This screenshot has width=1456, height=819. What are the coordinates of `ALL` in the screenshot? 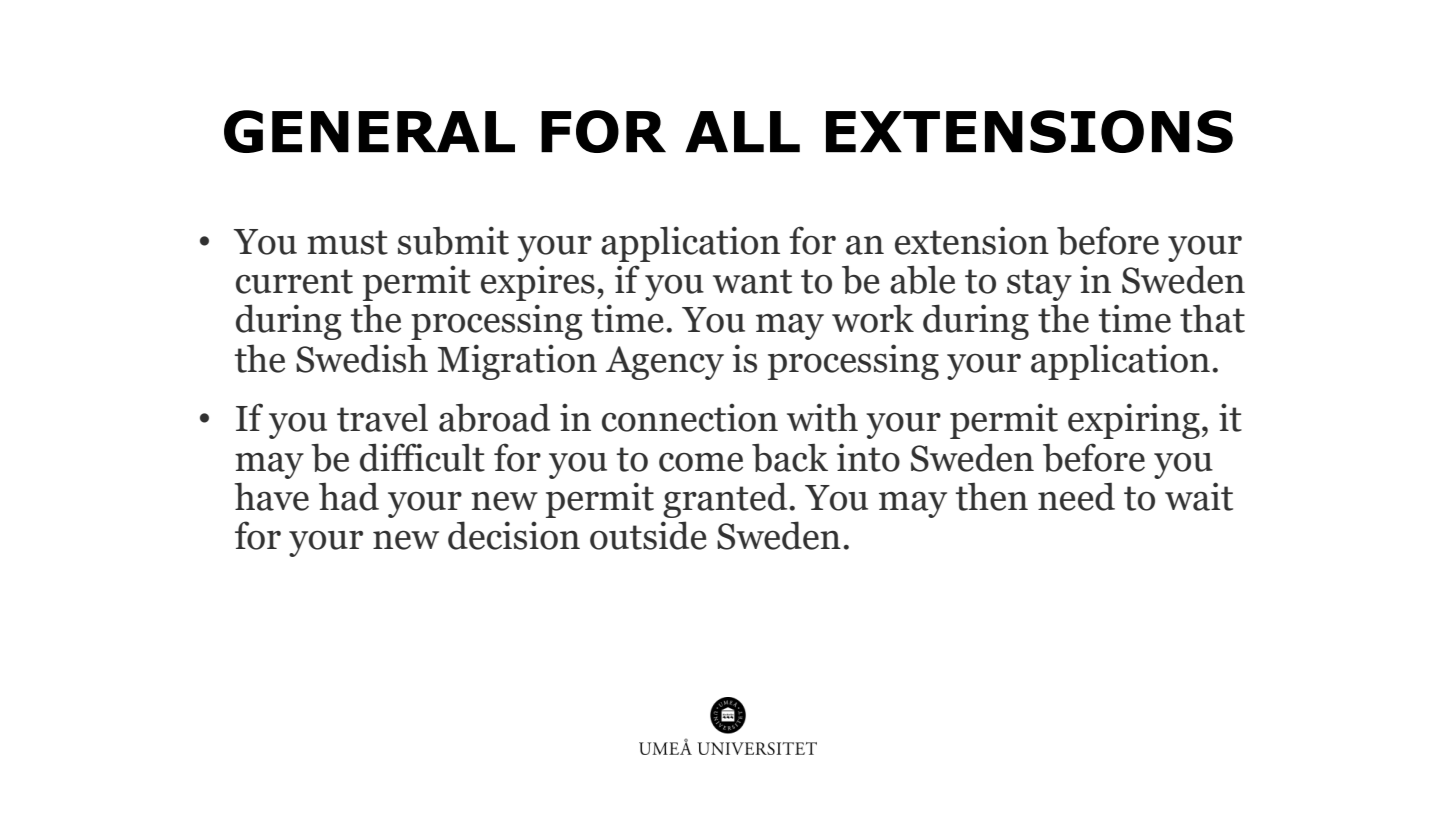 It's located at (742, 132).
